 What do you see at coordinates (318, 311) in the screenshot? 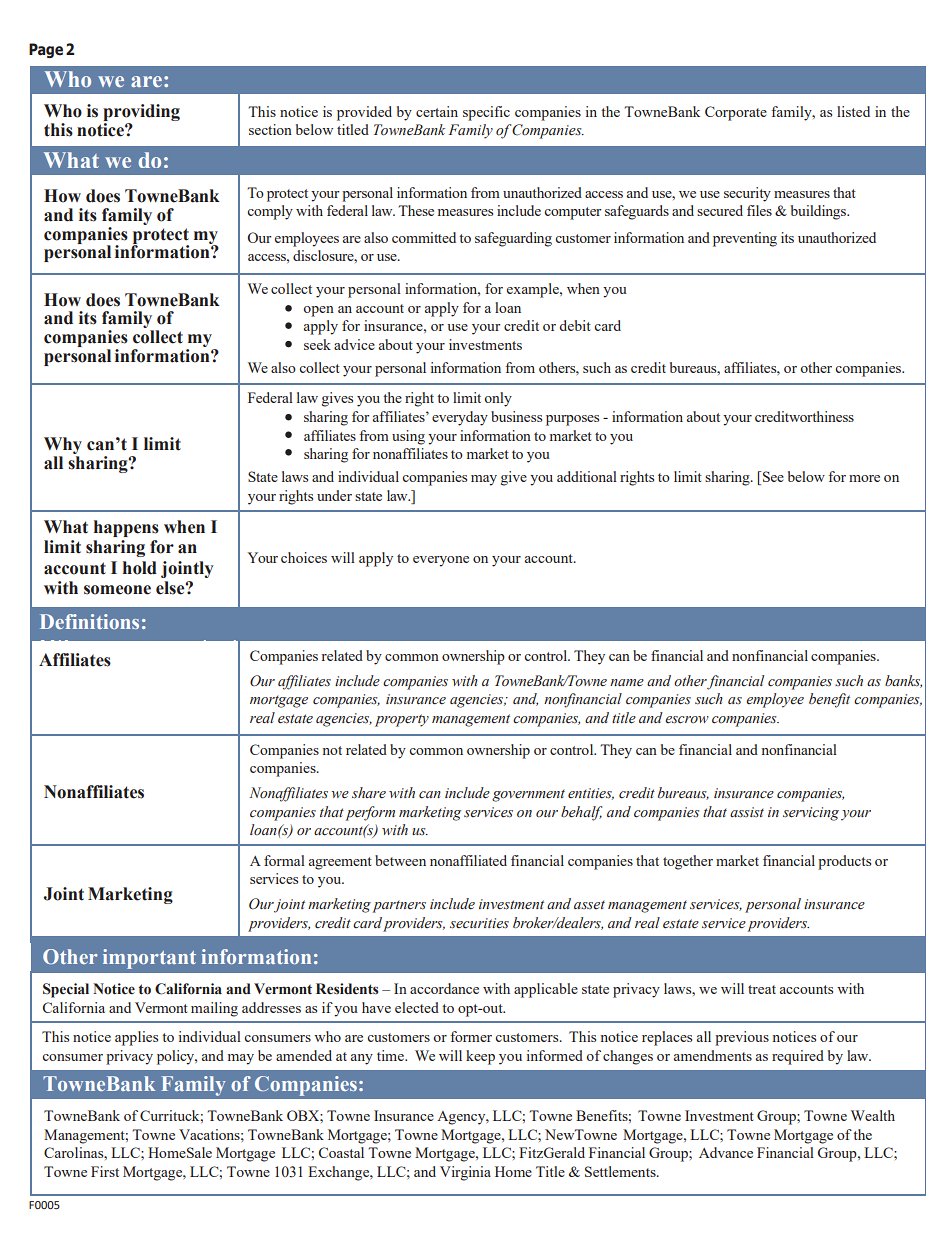
I see `open` at bounding box center [318, 311].
